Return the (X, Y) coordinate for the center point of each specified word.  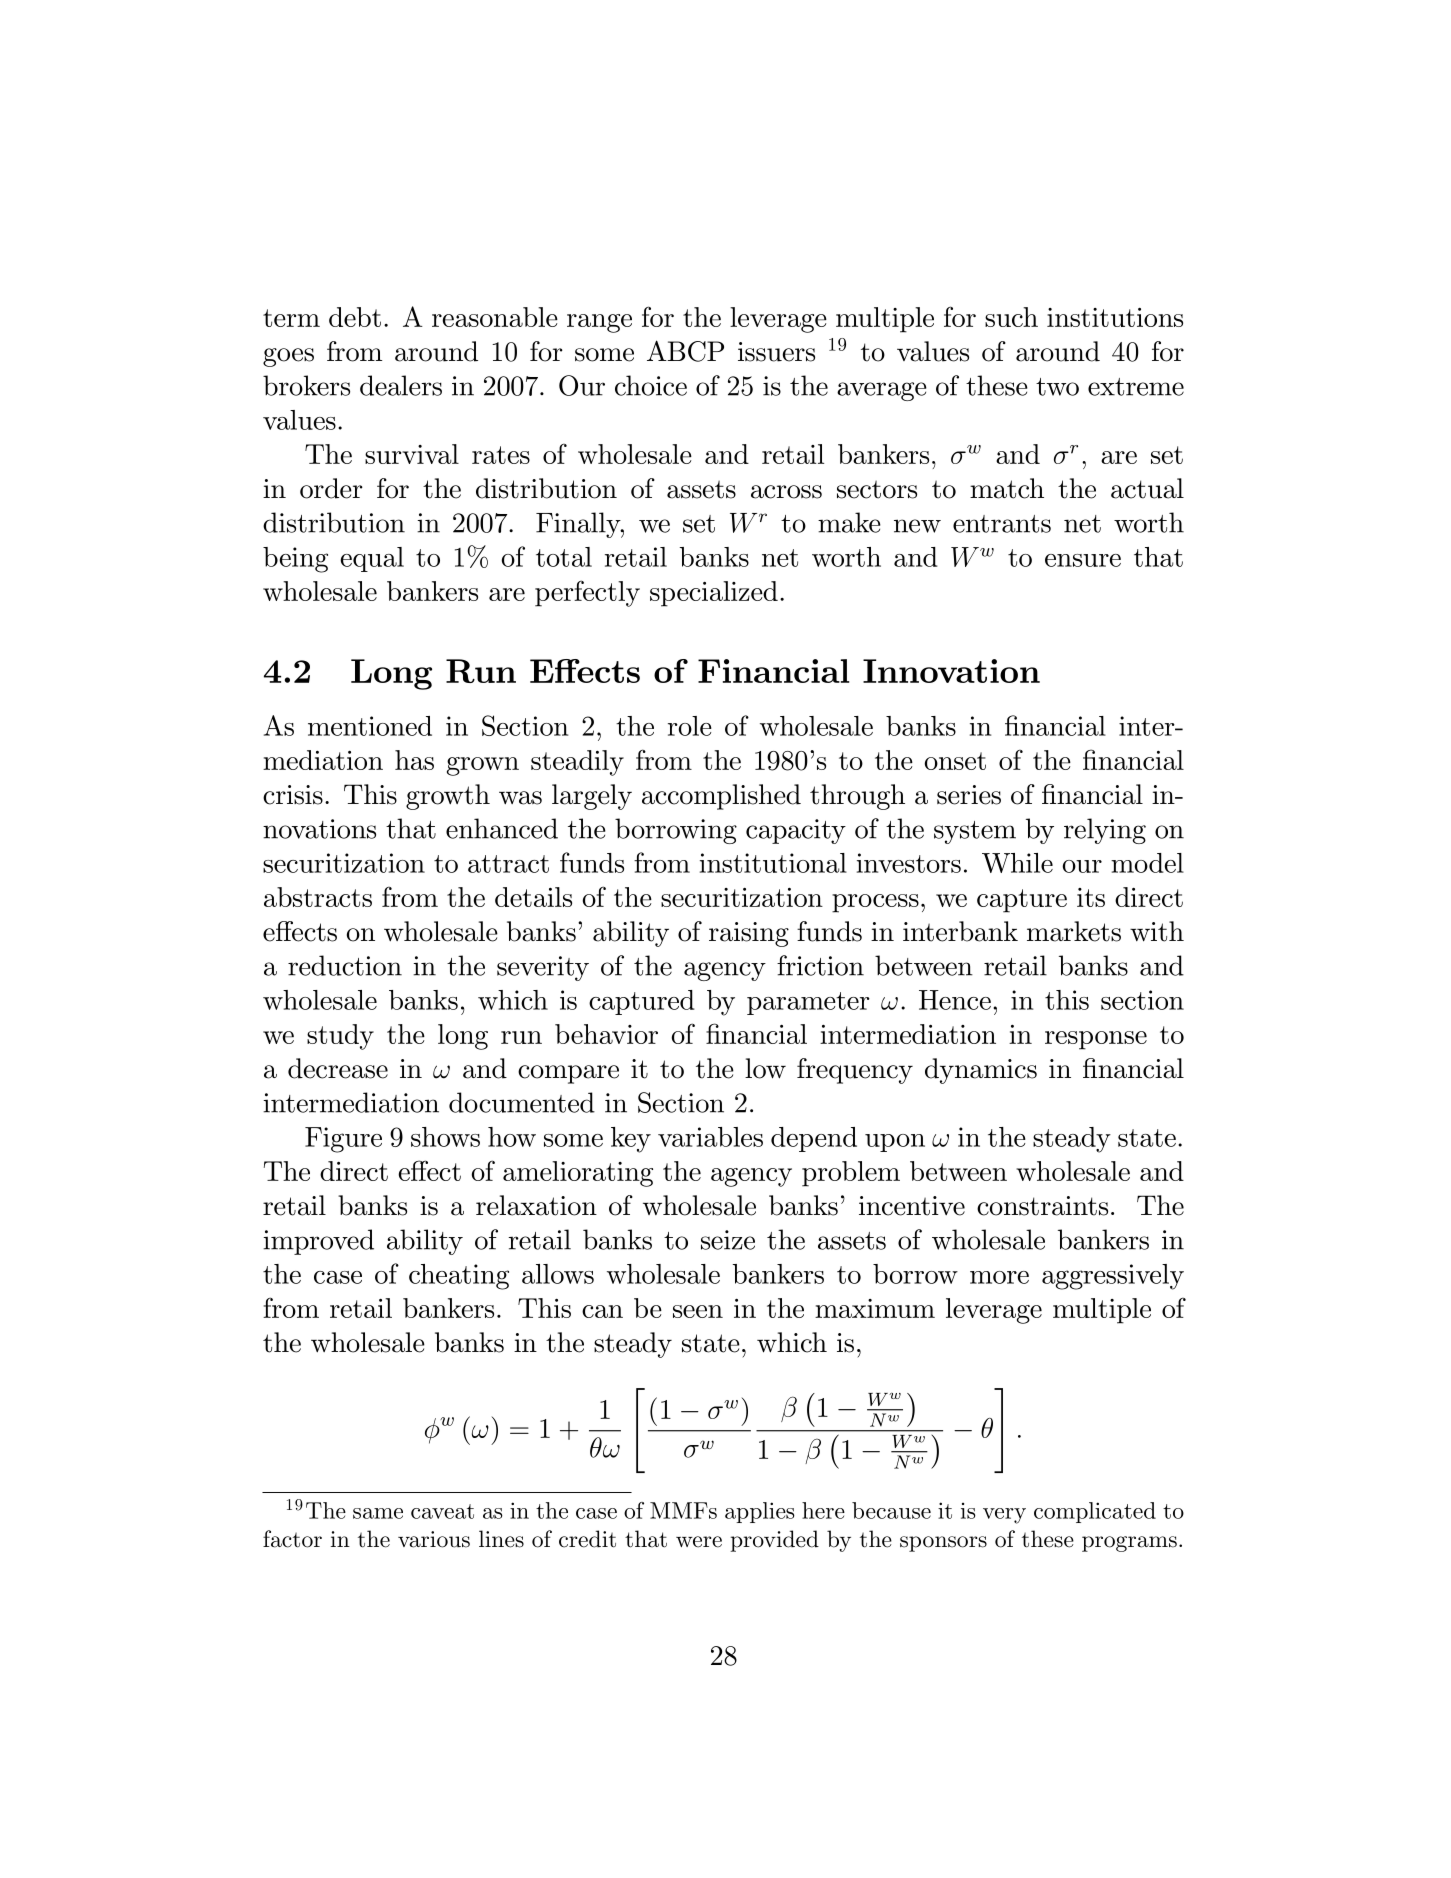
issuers (776, 352)
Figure (343, 1140)
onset (955, 761)
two (1057, 387)
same (378, 1513)
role (690, 726)
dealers (401, 385)
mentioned (370, 726)
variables (710, 1137)
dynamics (981, 1071)
